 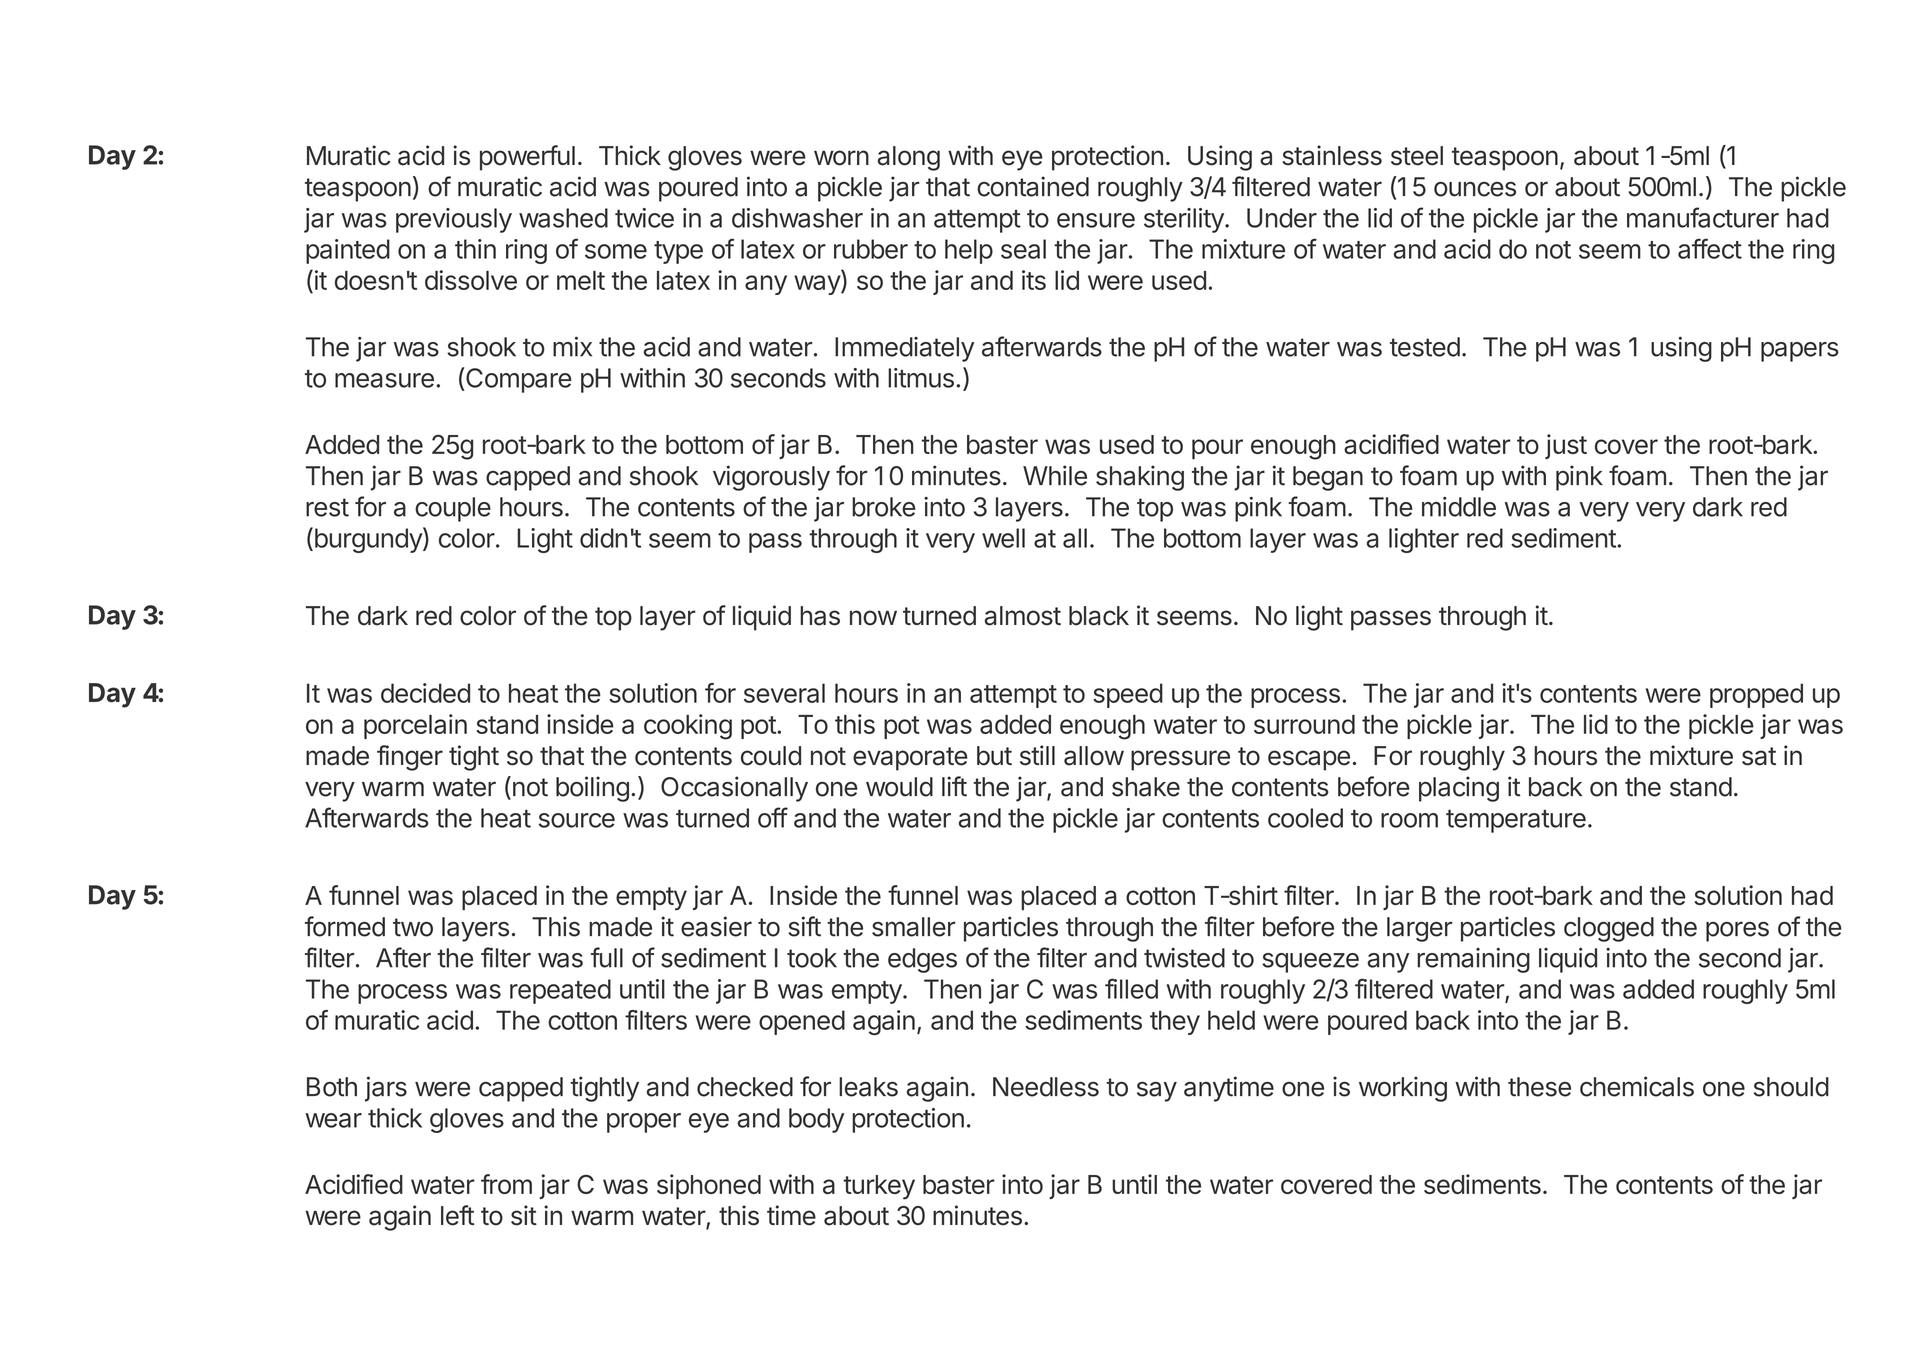 What do you see at coordinates (577, 820) in the screenshot?
I see `source` at bounding box center [577, 820].
